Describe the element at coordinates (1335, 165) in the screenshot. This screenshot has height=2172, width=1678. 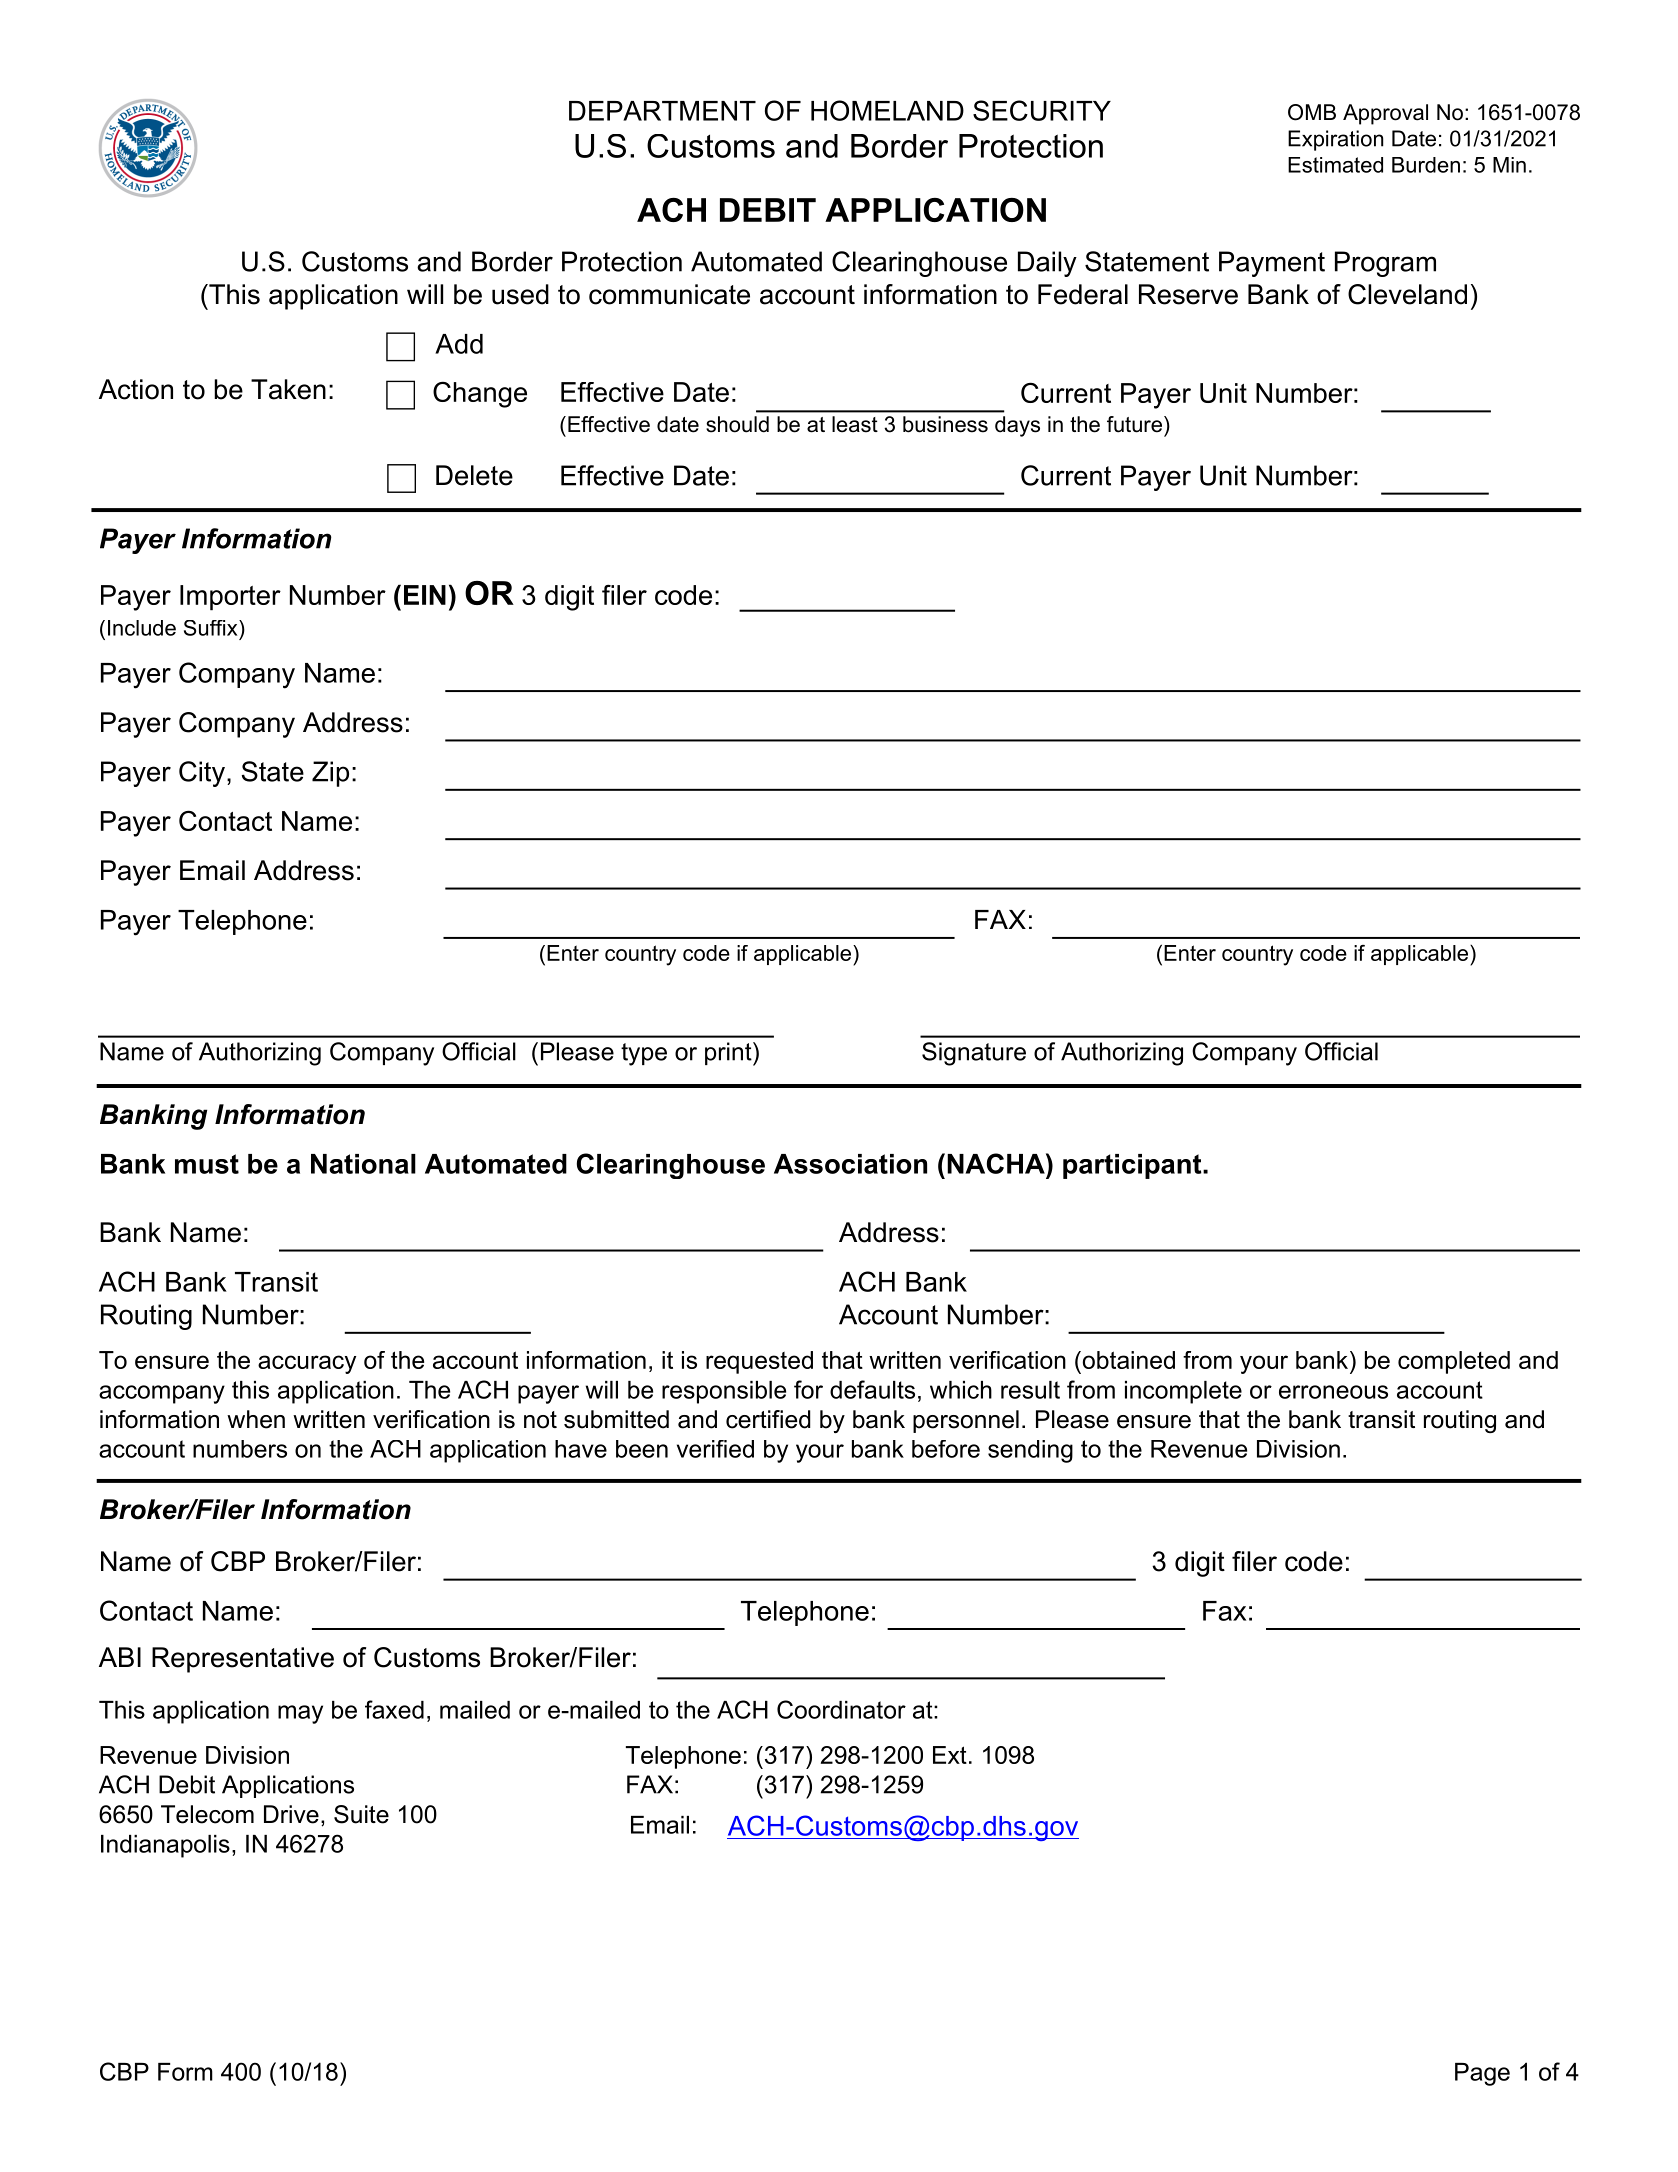
I see `Estimated` at that location.
